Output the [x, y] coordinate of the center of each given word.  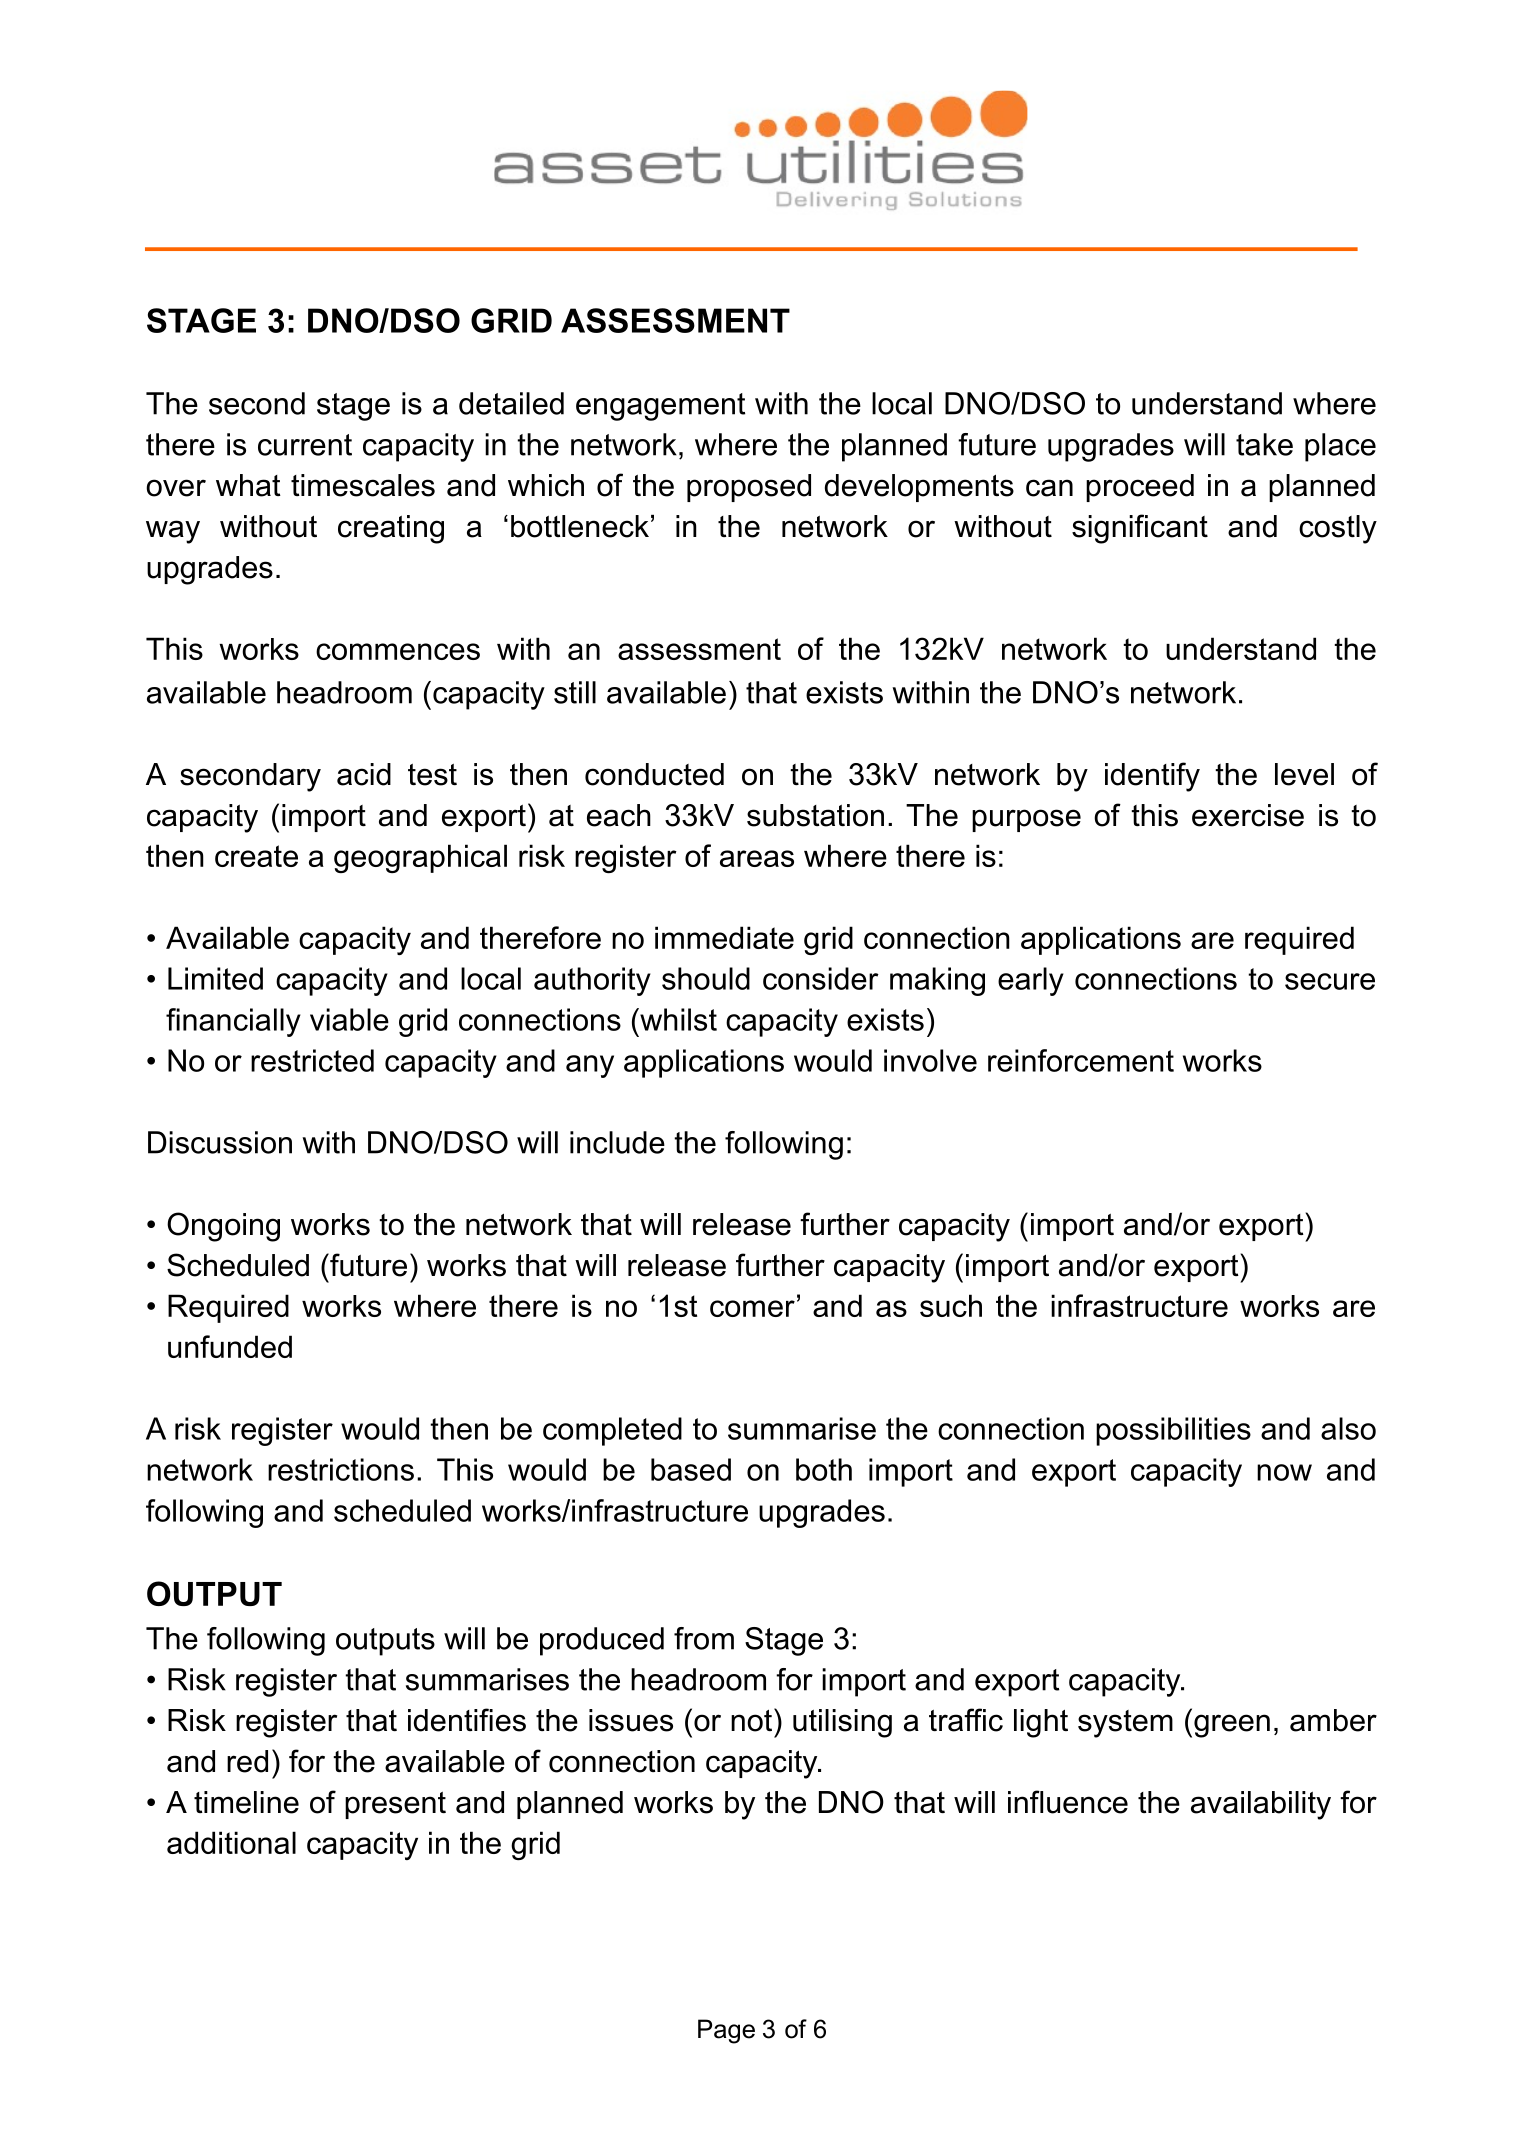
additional [231, 1842]
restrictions [341, 1469]
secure [1330, 981]
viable [349, 1019]
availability [1261, 1805]
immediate [724, 937]
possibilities [1173, 1431]
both [824, 1469]
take [1264, 444]
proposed [749, 488]
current [305, 445]
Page [726, 2031]
